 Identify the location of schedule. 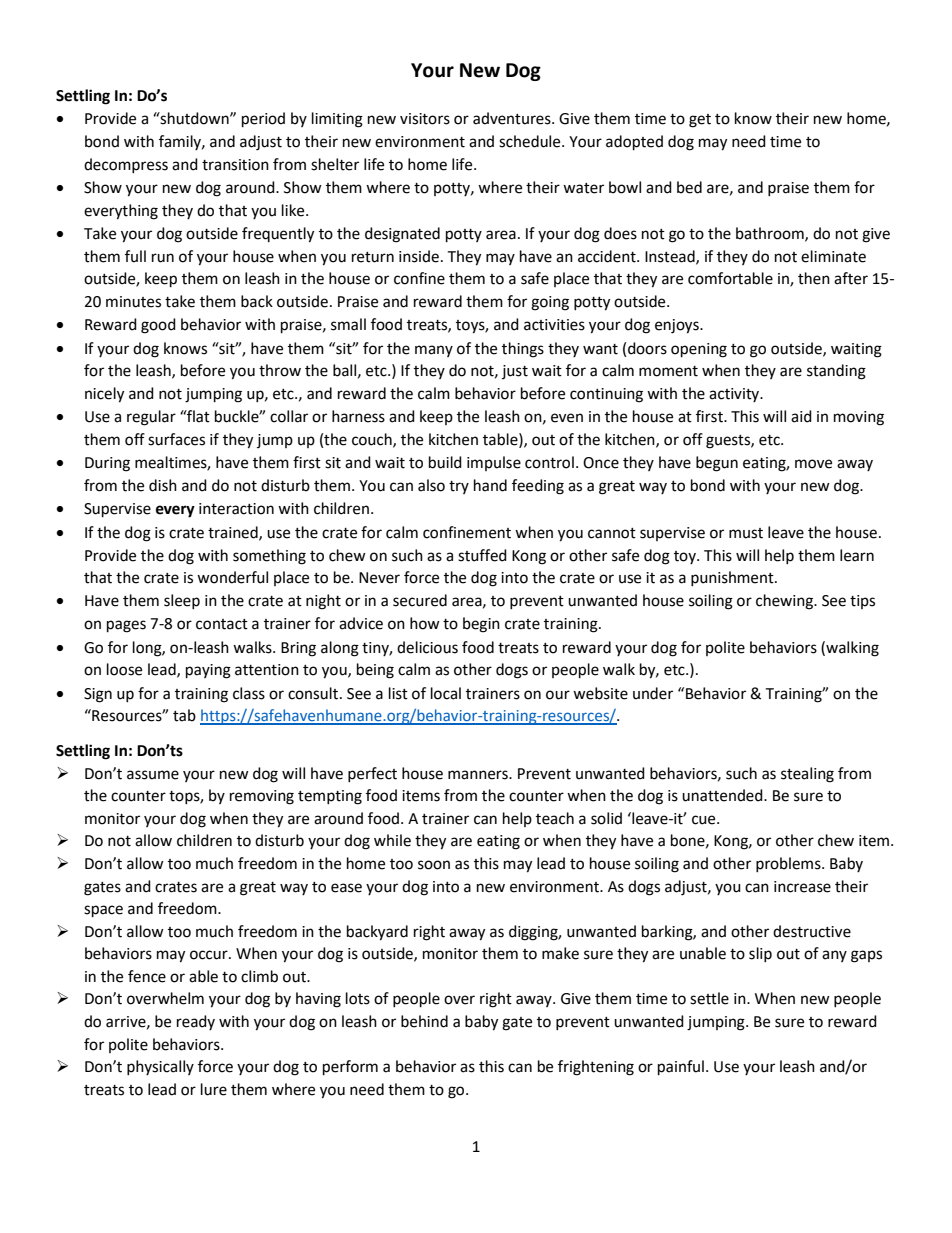
(531, 141).
